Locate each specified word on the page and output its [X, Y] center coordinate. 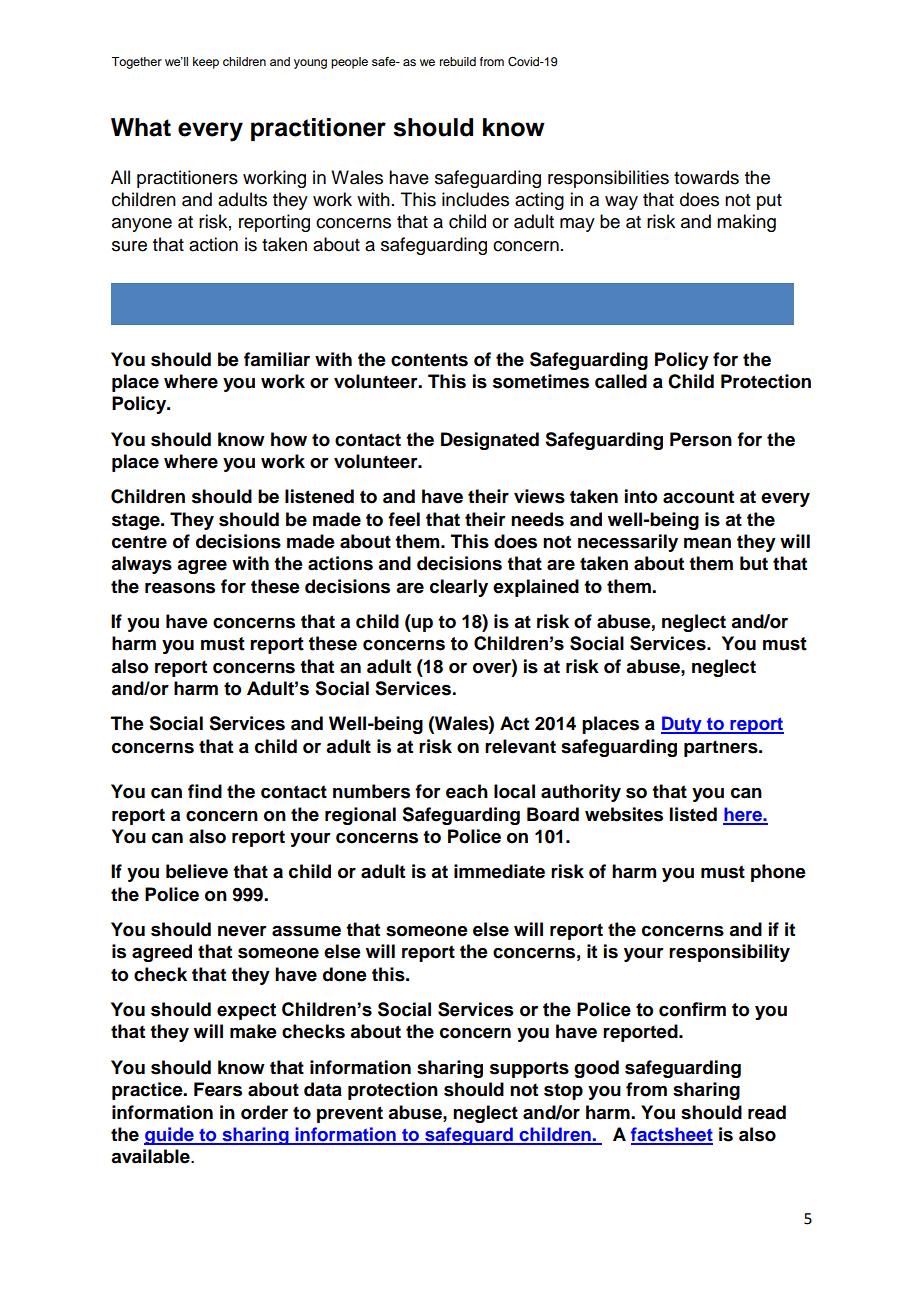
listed [693, 814]
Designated [490, 441]
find [205, 791]
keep [206, 63]
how [289, 439]
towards [706, 177]
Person [701, 439]
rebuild [458, 61]
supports [529, 1069]
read [767, 1112]
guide [170, 1136]
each [467, 791]
